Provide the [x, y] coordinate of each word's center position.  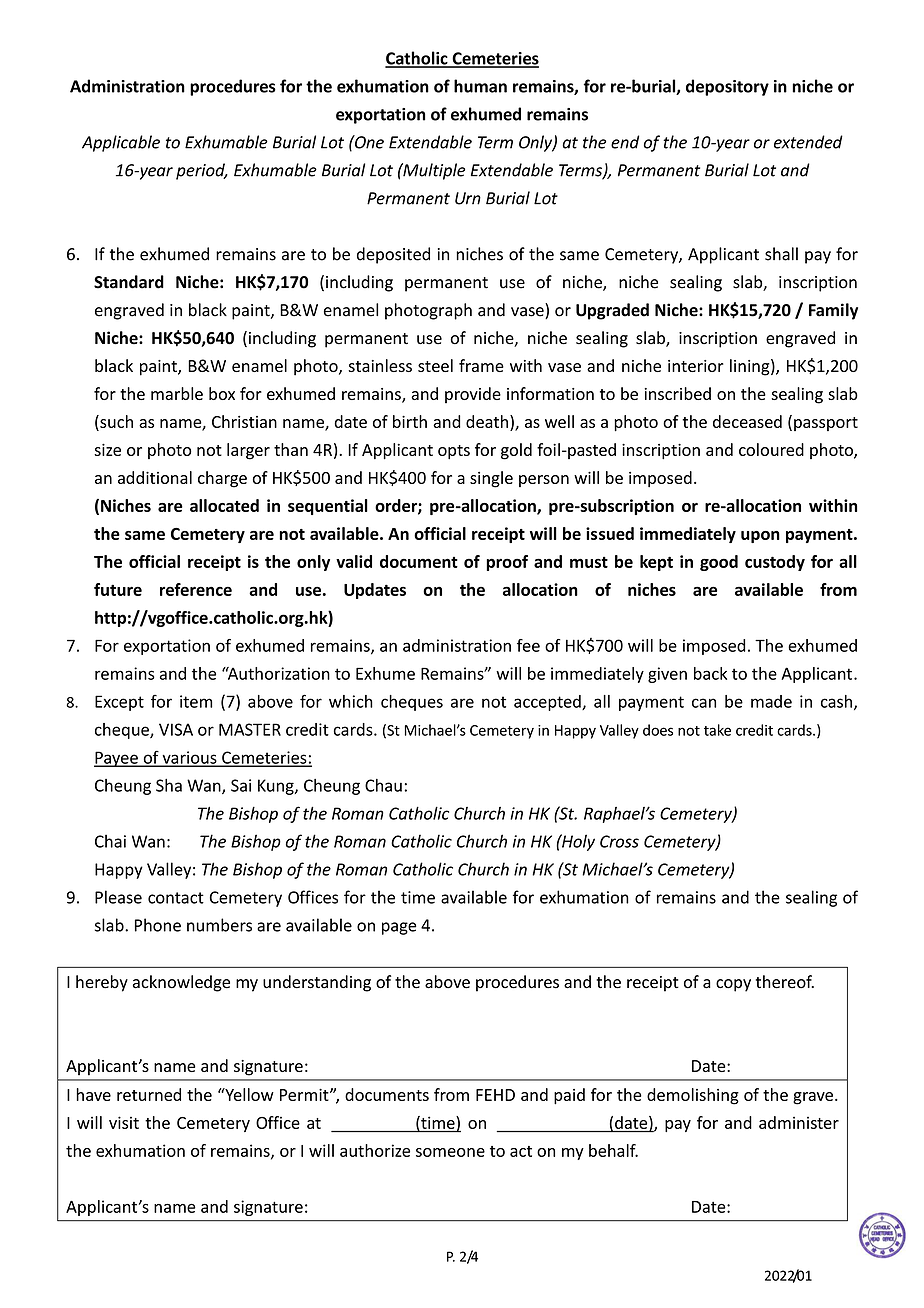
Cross [619, 841]
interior [696, 366]
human [480, 86]
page [399, 928]
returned [149, 1094]
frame [481, 365]
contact [176, 898]
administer [799, 1122]
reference [196, 589]
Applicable [121, 143]
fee [528, 645]
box [222, 393]
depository [727, 87]
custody [775, 563]
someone [450, 1152]
